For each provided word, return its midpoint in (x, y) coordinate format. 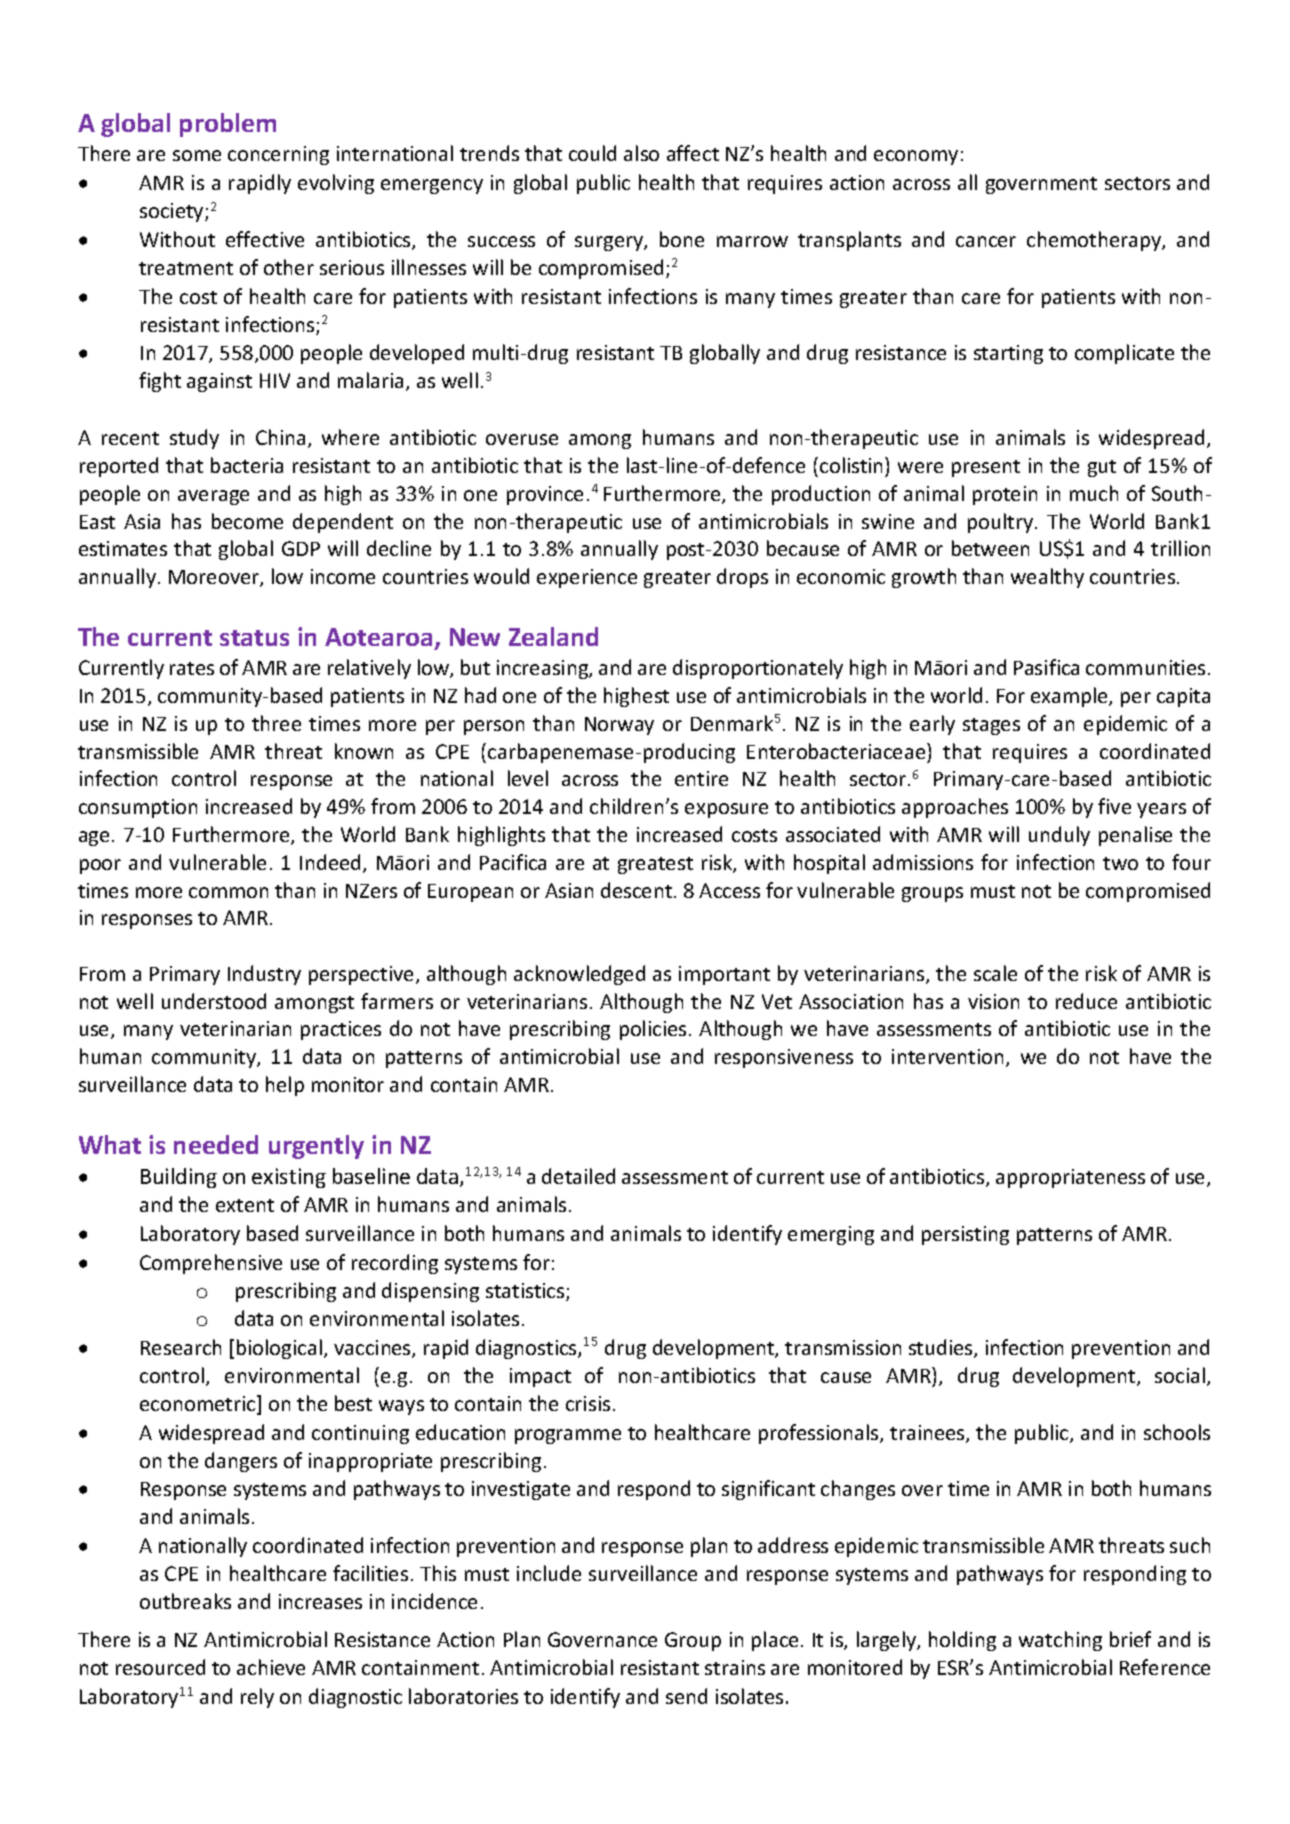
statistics (526, 1292)
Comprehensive (211, 1264)
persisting (965, 1235)
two (1120, 863)
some (197, 155)
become (247, 521)
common (228, 892)
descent (638, 890)
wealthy (1047, 578)
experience (587, 578)
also (641, 153)
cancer (986, 241)
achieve (271, 1667)
